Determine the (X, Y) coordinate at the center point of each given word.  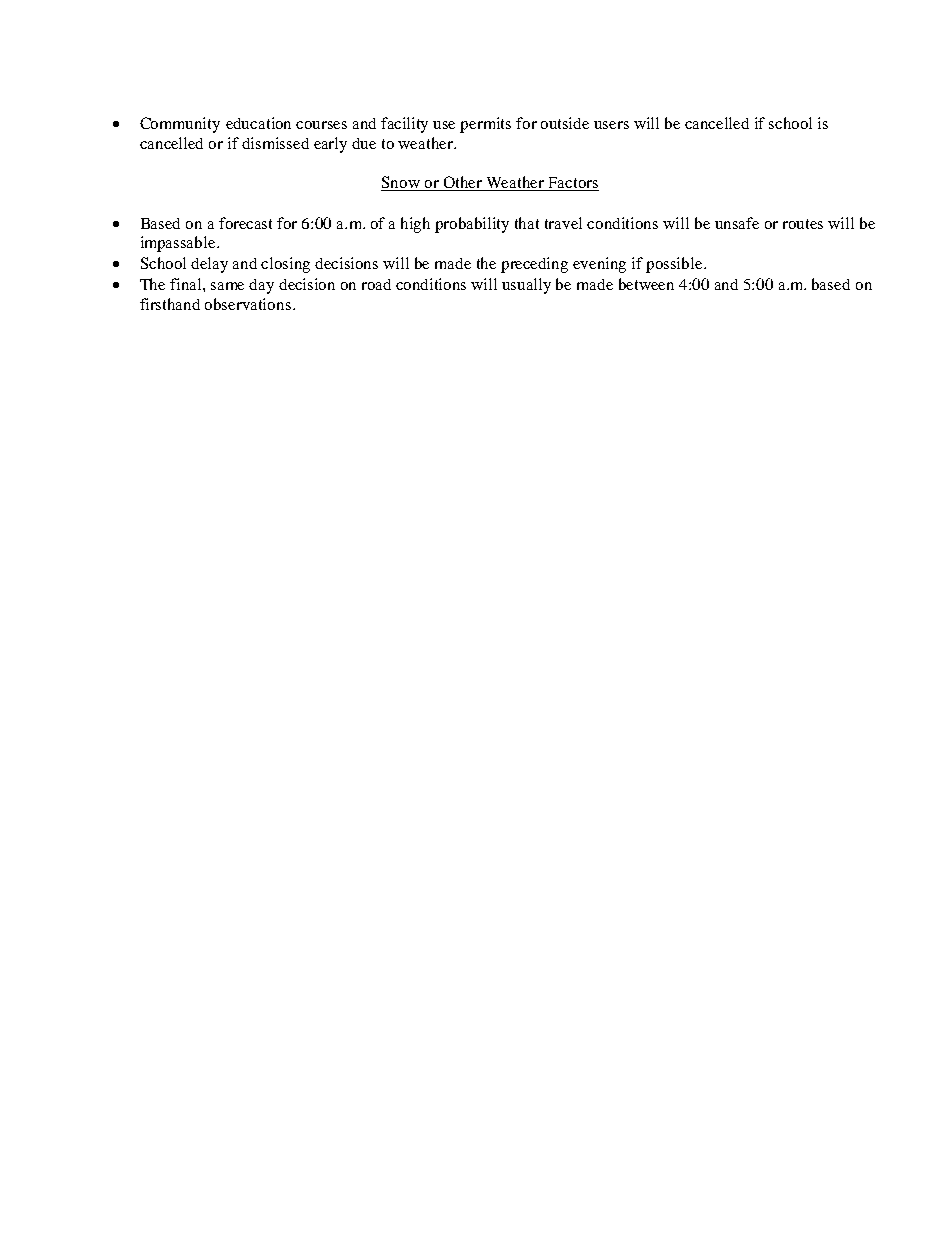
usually (526, 286)
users (611, 125)
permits (485, 125)
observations (248, 304)
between (646, 284)
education (258, 123)
